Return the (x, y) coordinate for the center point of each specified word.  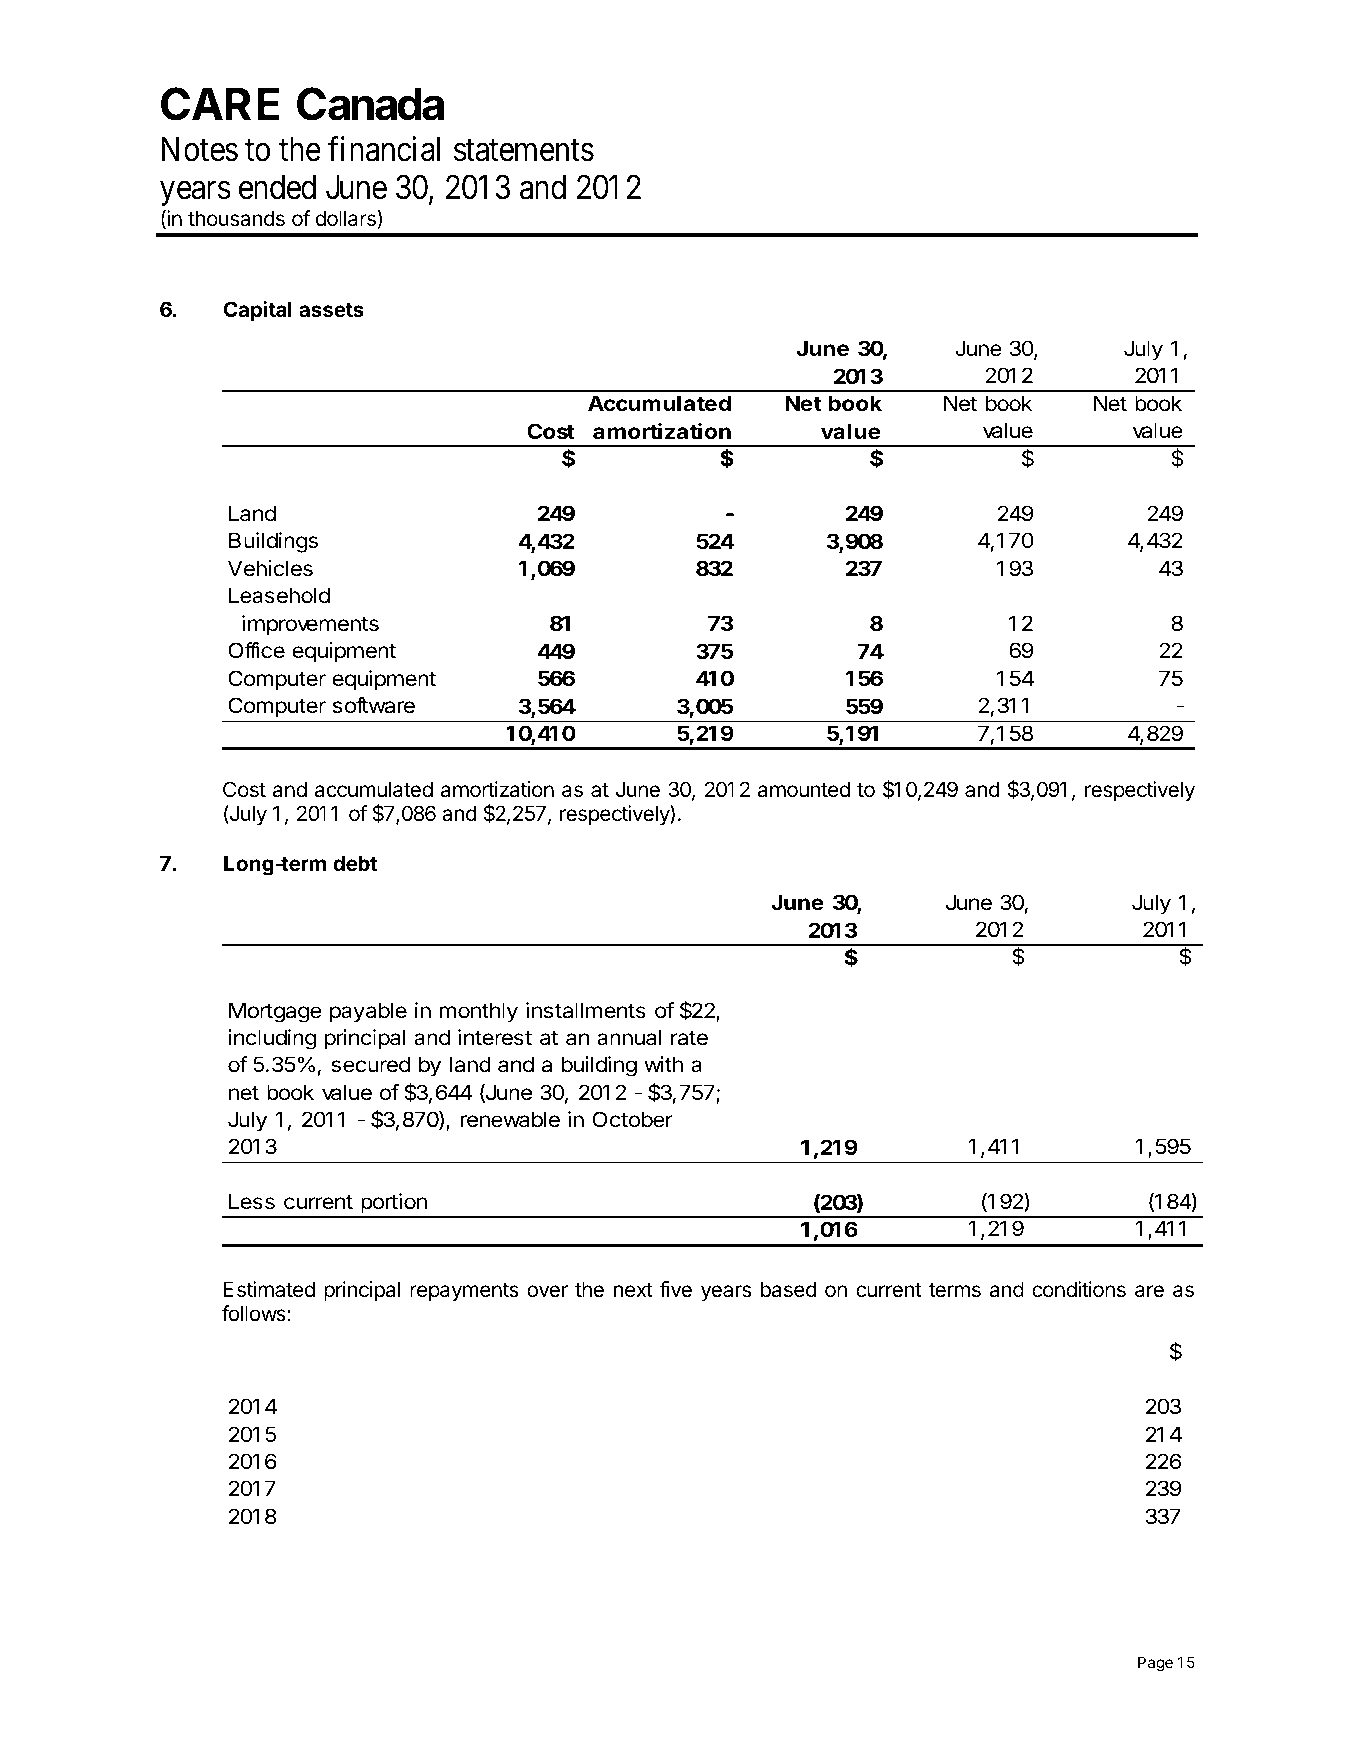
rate (689, 1038)
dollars (347, 219)
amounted (804, 789)
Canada (370, 104)
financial (384, 149)
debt (355, 863)
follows (255, 1313)
